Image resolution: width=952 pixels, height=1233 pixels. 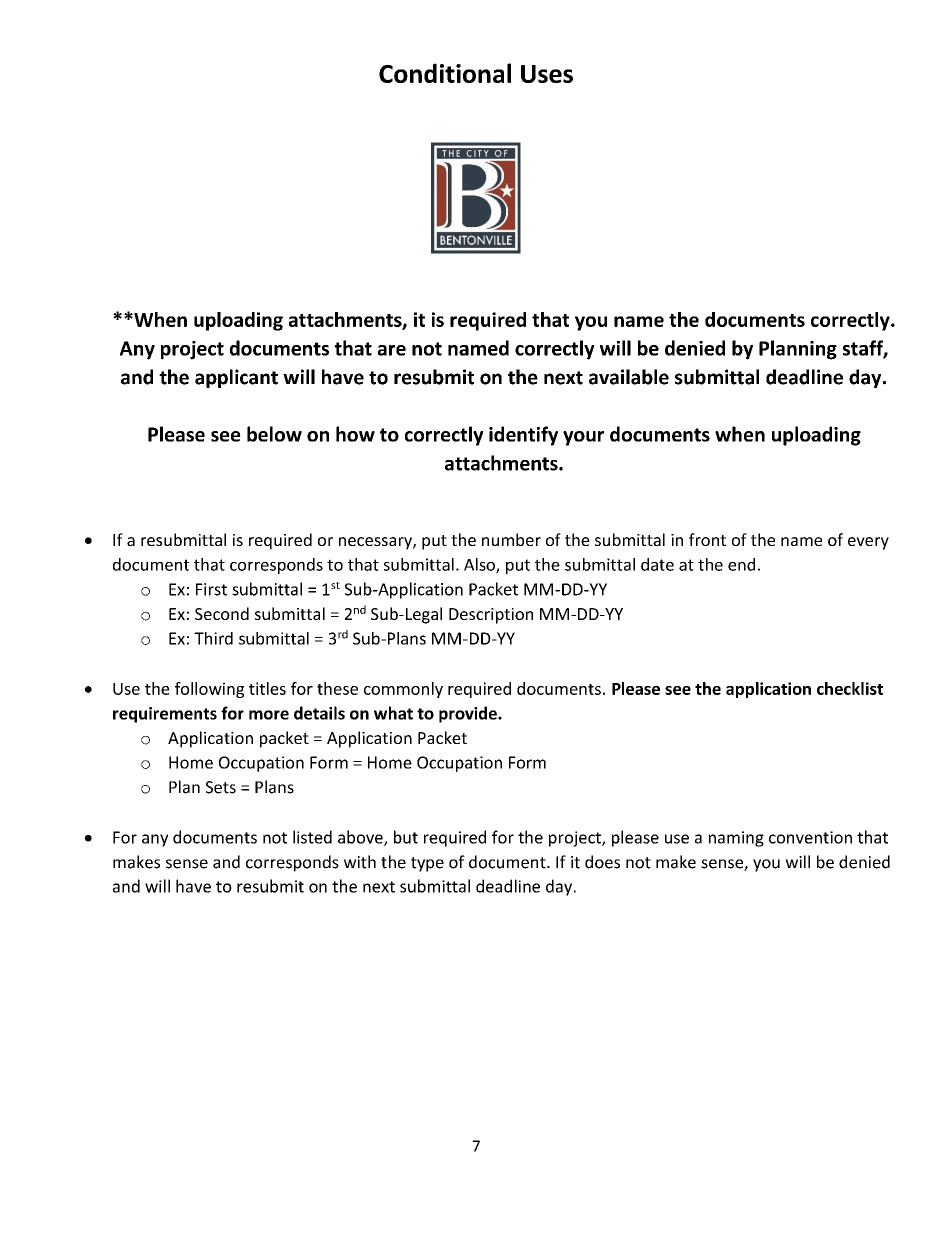 I want to click on First, so click(x=211, y=589).
